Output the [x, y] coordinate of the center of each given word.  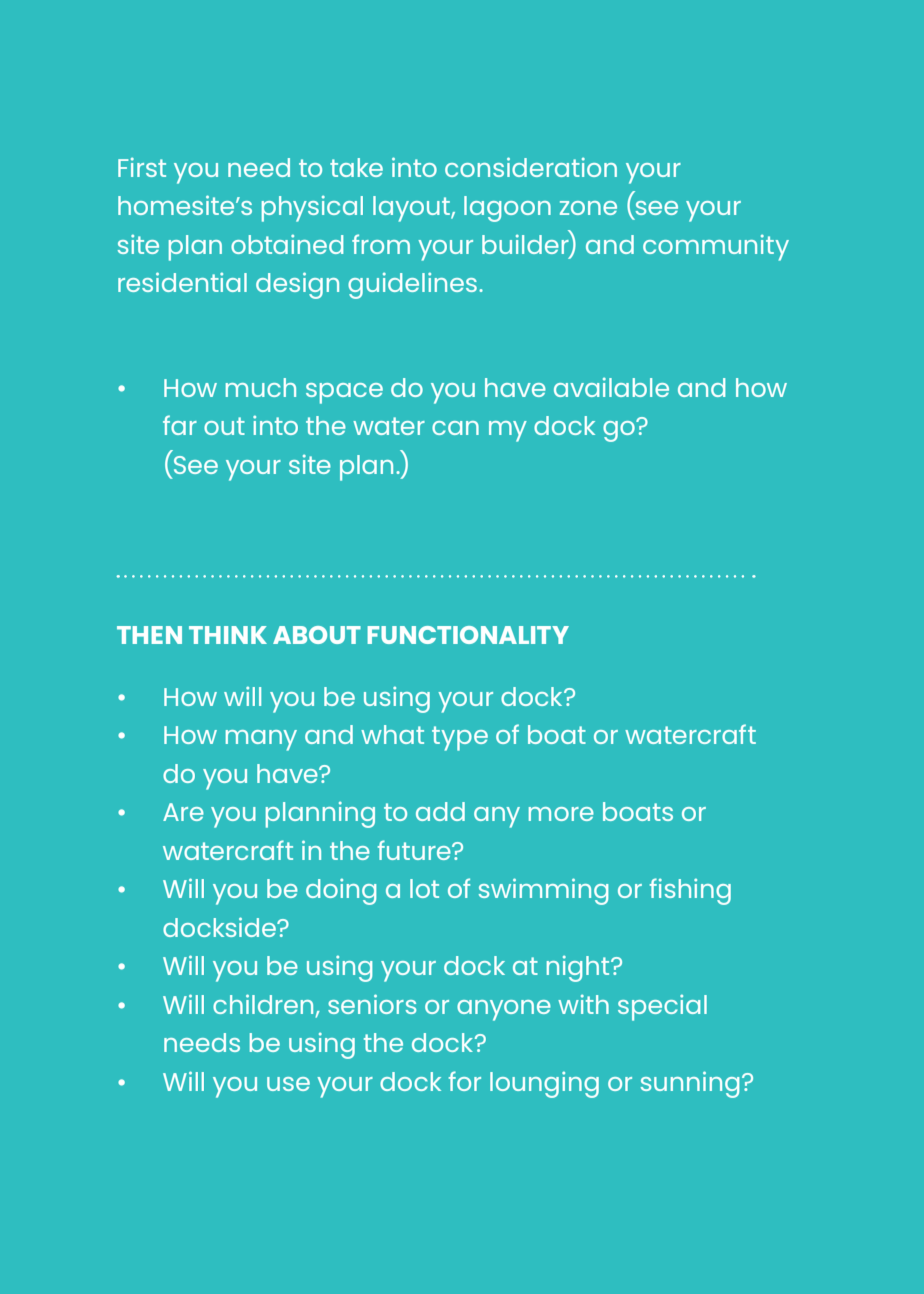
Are [183, 812]
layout [412, 209]
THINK [228, 635]
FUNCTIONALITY [468, 635]
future [415, 850]
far [180, 425]
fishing [690, 891]
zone [588, 208]
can [455, 428]
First [142, 167]
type [460, 738]
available [611, 387]
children [263, 1004]
